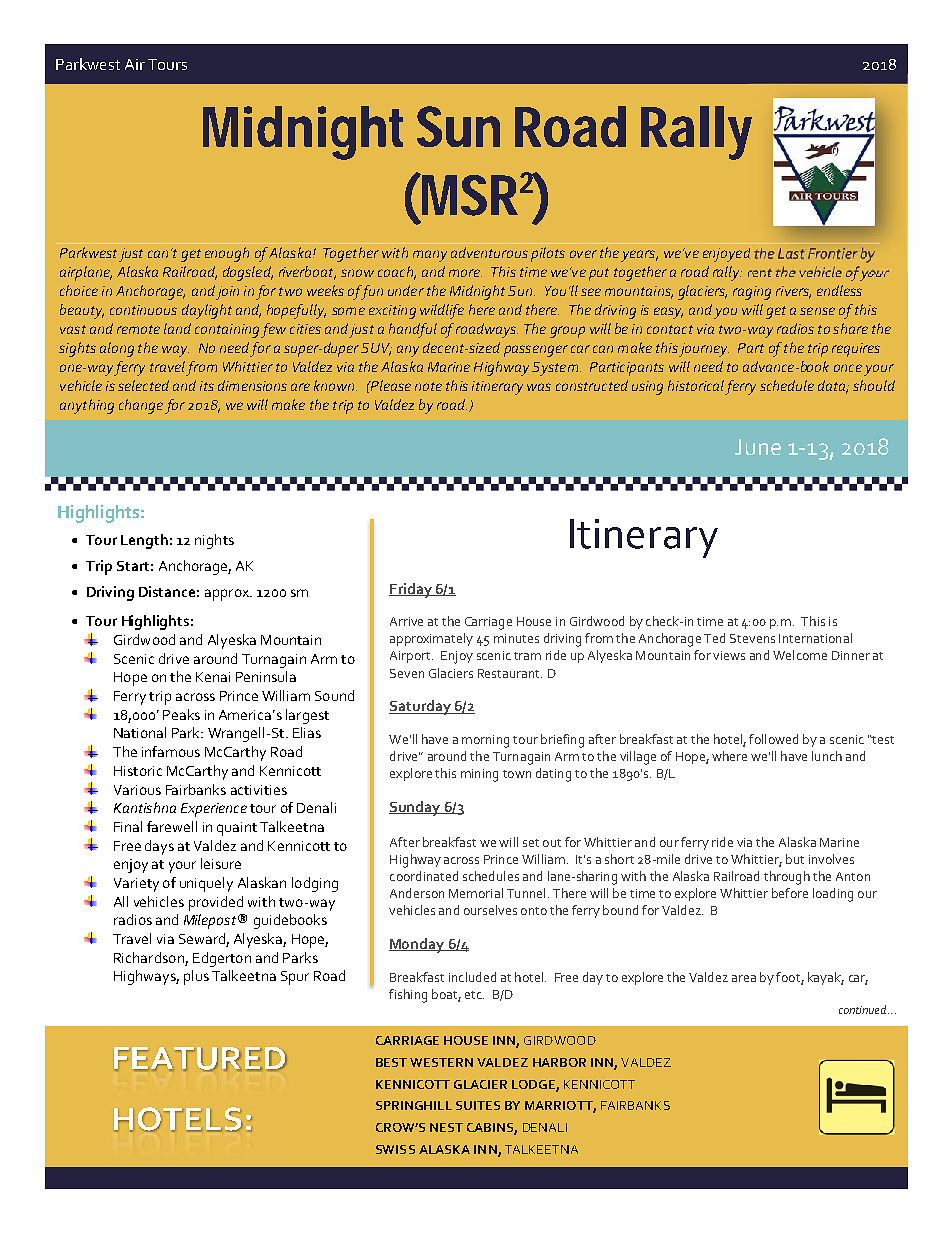  Describe the element at coordinates (395, 1149) in the screenshot. I see `SWISS` at that location.
